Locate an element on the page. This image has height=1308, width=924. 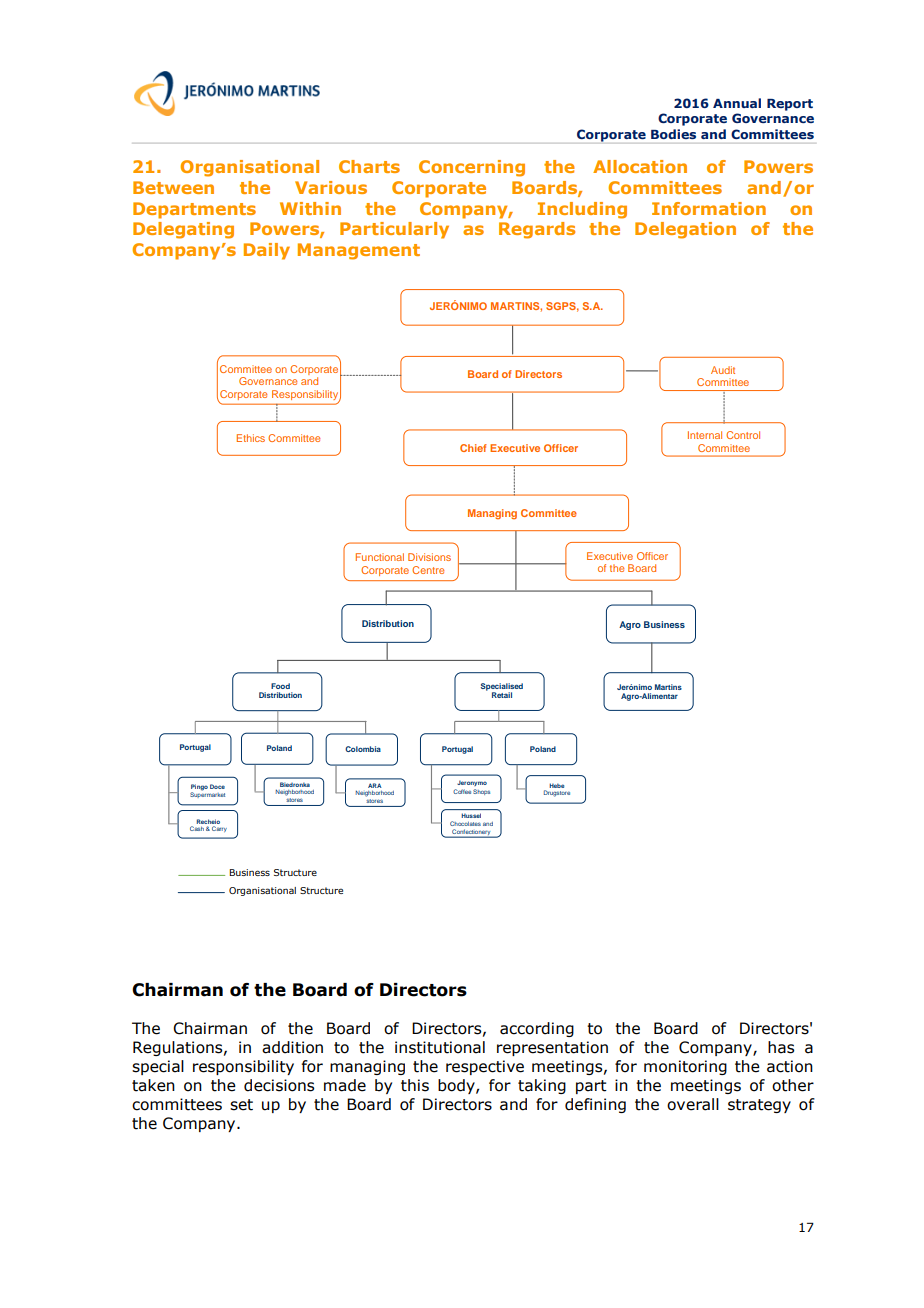
Ethics is located at coordinates (251, 438).
